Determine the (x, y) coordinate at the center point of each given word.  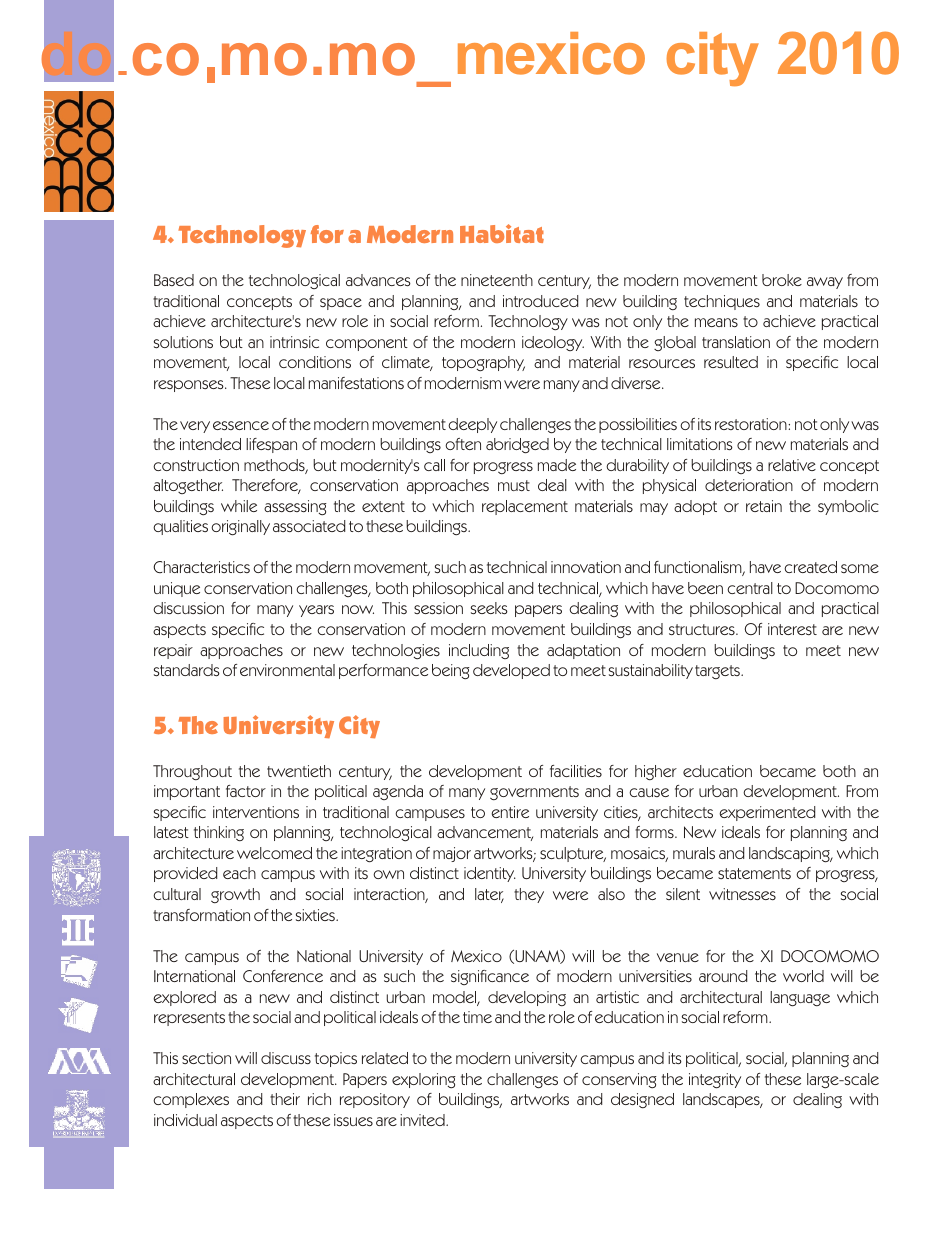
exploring (424, 1080)
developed (511, 671)
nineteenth (497, 280)
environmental (287, 670)
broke (782, 280)
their (285, 1099)
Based (174, 280)
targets (718, 672)
